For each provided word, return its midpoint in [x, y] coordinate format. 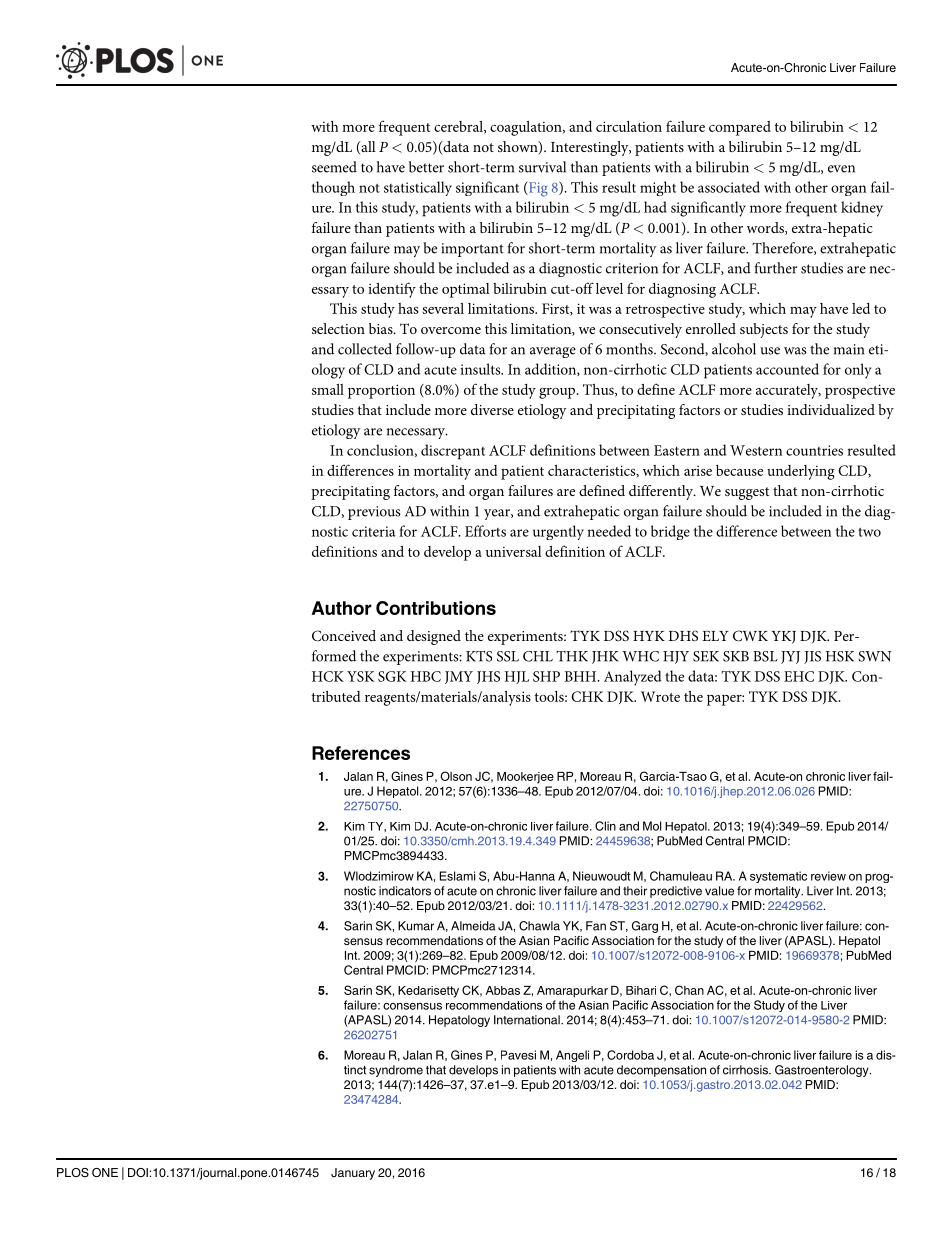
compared [740, 128]
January [353, 1174]
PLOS [73, 1173]
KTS [479, 656]
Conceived [344, 636]
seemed [334, 167]
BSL [765, 656]
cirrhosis [746, 1070]
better [426, 167]
